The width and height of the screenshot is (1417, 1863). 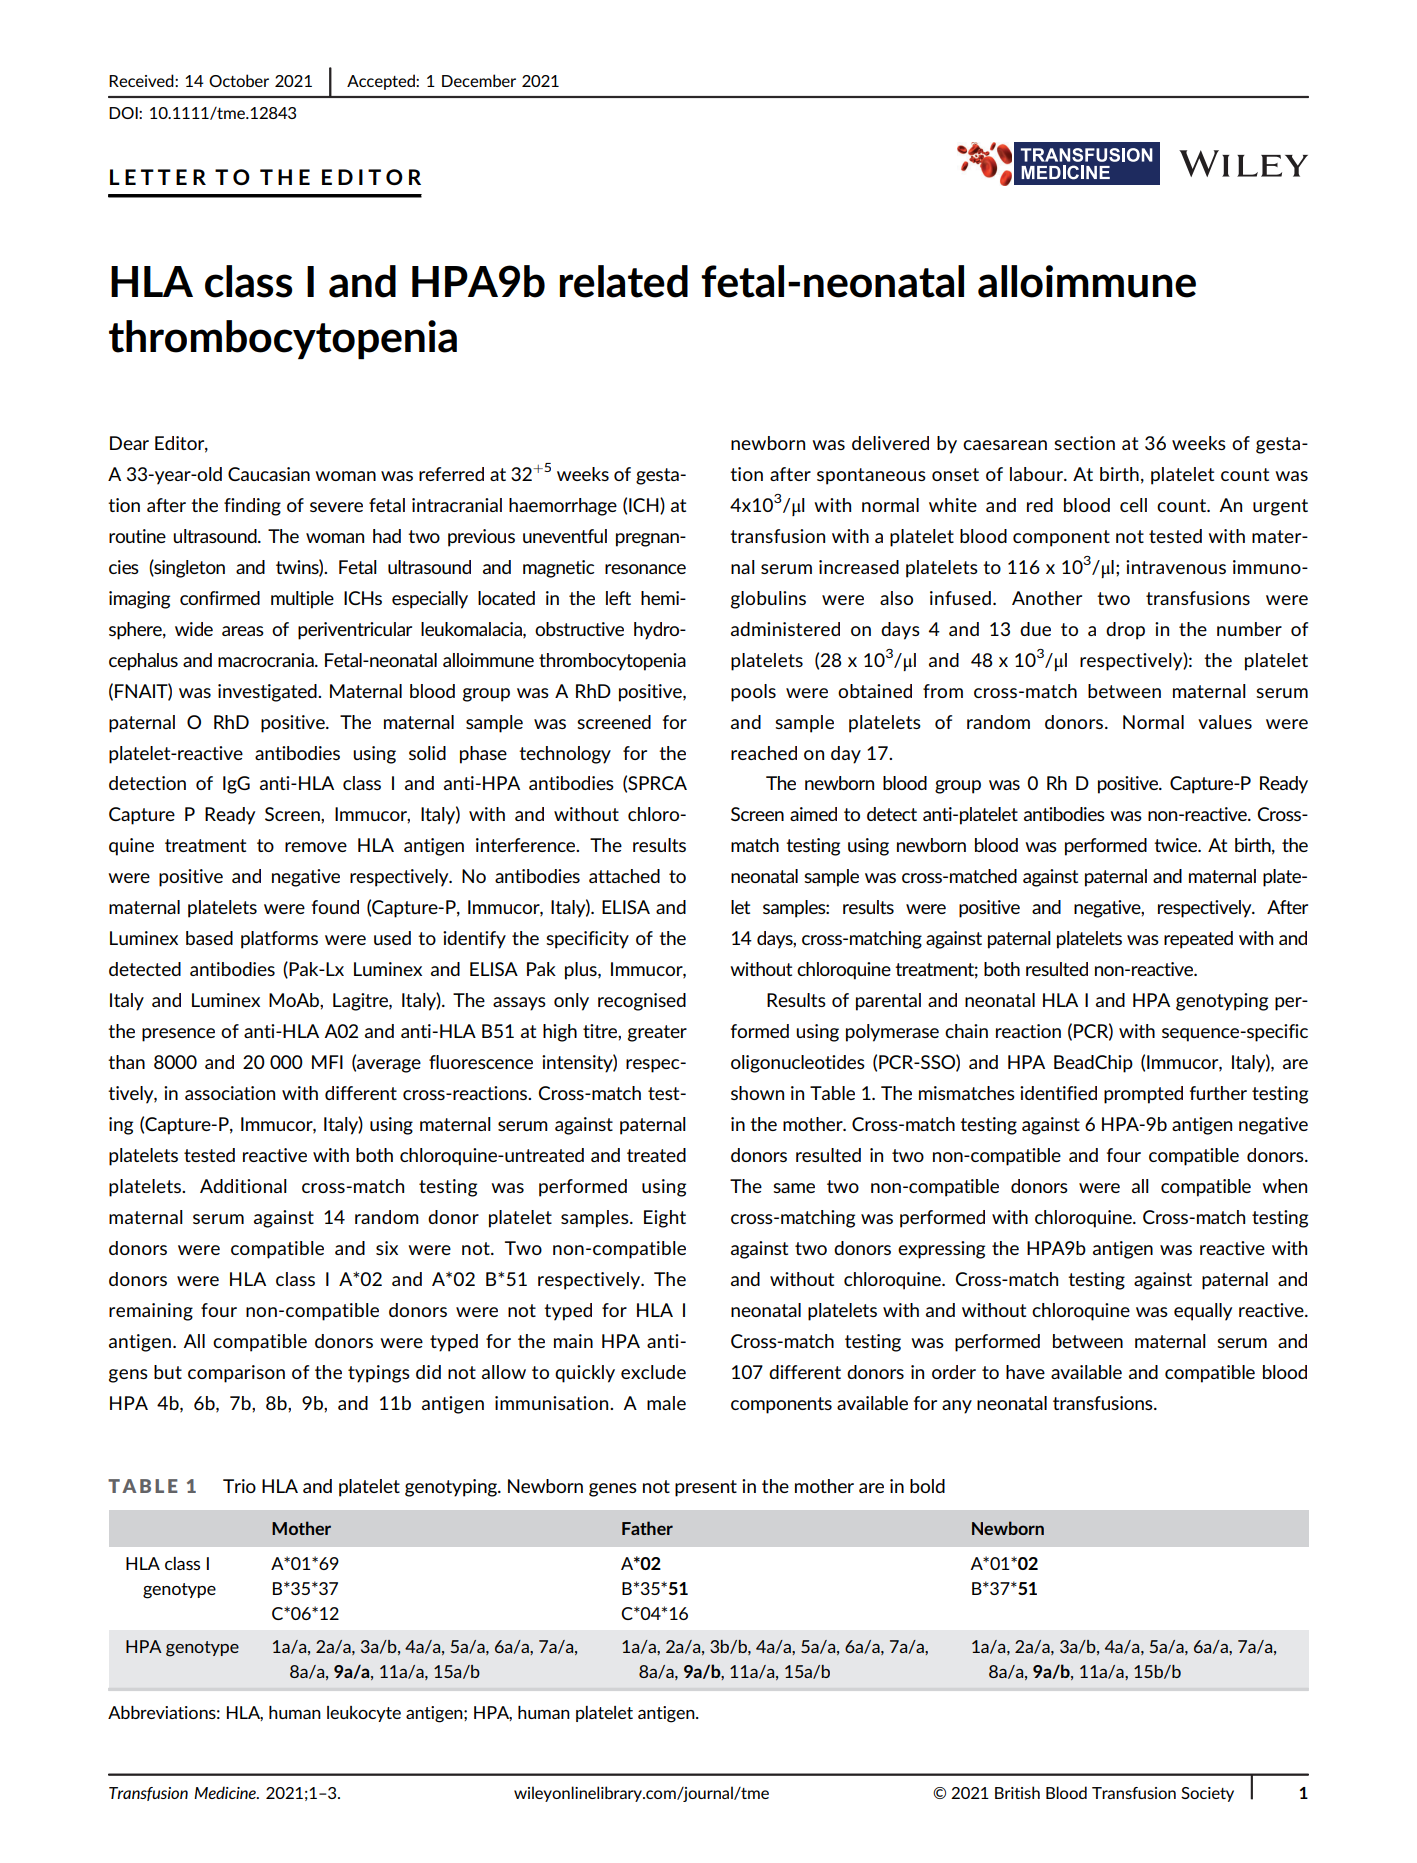 I want to click on equally, so click(x=1203, y=1312).
